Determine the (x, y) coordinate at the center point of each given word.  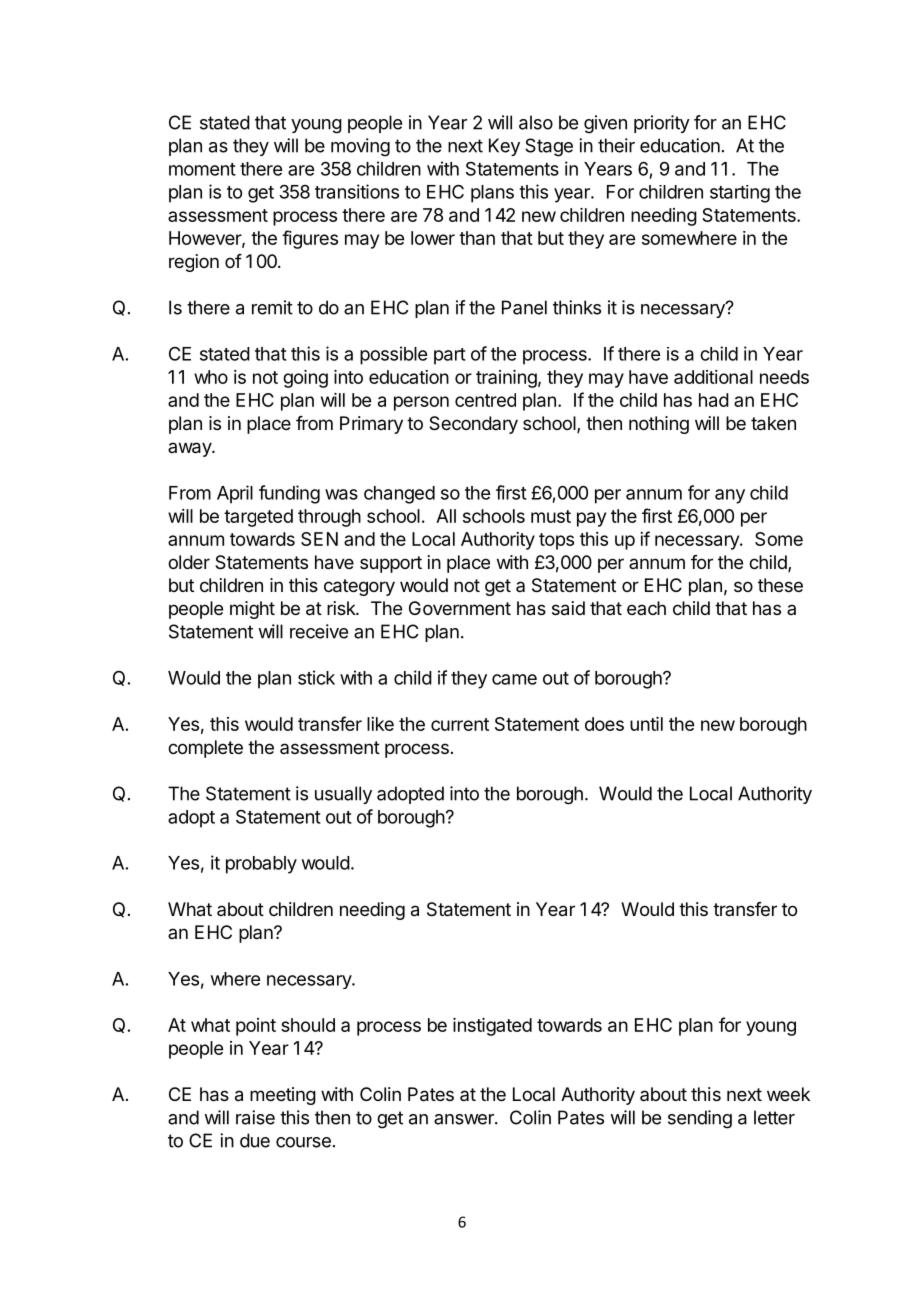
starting (740, 194)
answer (465, 1119)
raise (255, 1117)
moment (202, 169)
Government (460, 608)
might (252, 610)
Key (504, 147)
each (646, 608)
